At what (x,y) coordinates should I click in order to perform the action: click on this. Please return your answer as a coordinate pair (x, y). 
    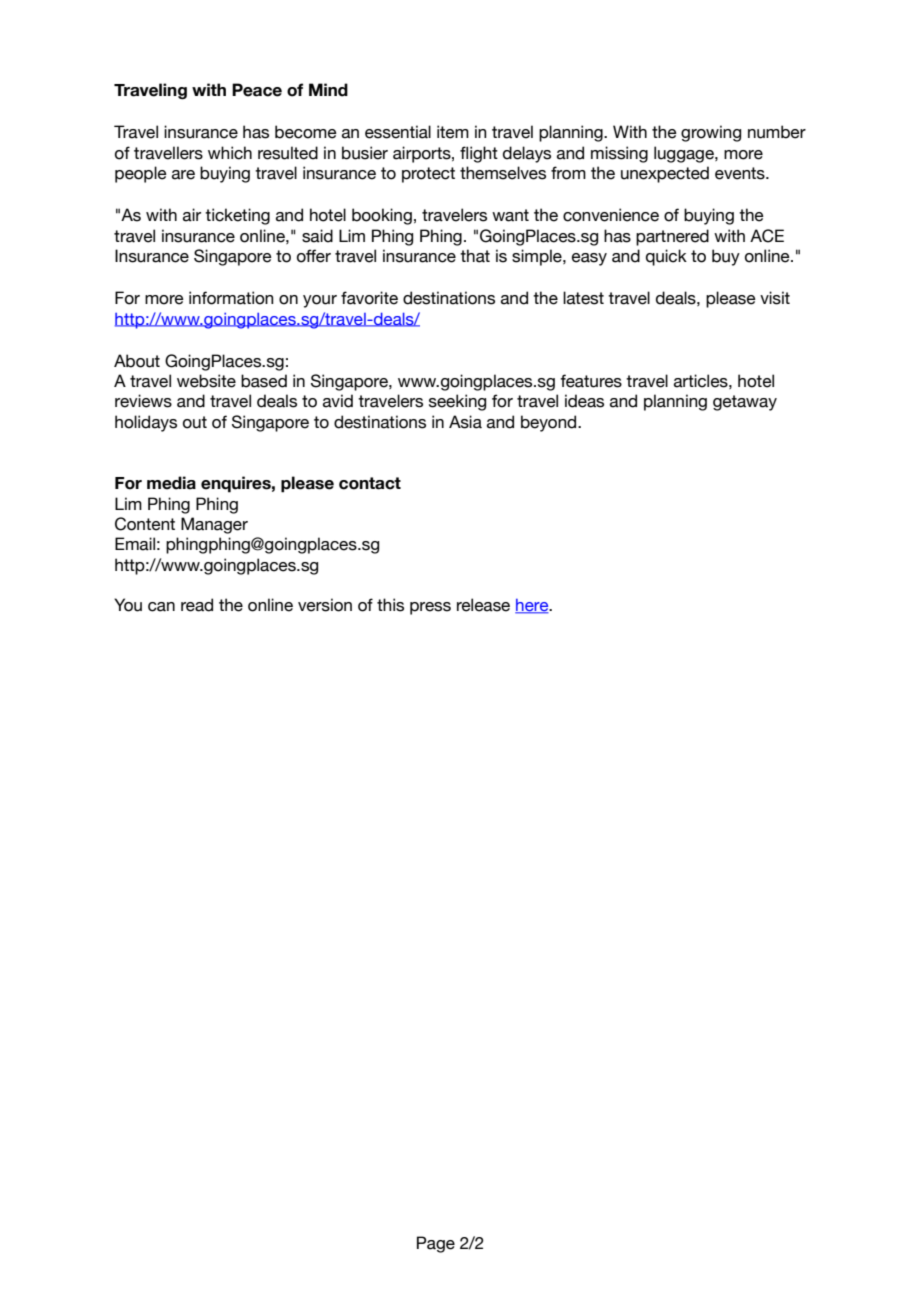
    Looking at the image, I should click on (390, 605).
